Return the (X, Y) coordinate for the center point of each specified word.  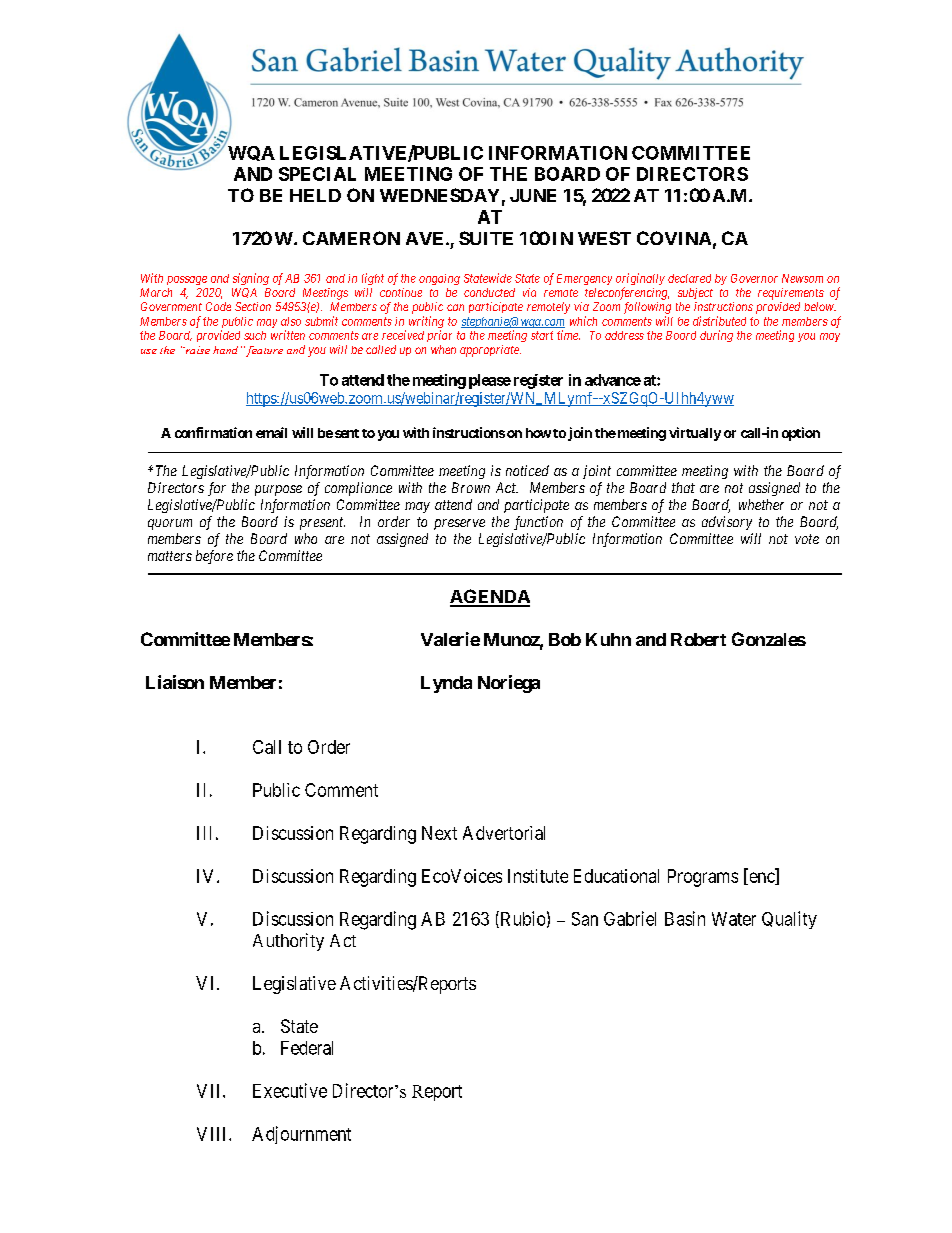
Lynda (446, 684)
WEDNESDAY (439, 195)
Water (734, 919)
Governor (754, 278)
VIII (213, 1134)
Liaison (175, 682)
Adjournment (301, 1135)
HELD (315, 195)
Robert (698, 639)
